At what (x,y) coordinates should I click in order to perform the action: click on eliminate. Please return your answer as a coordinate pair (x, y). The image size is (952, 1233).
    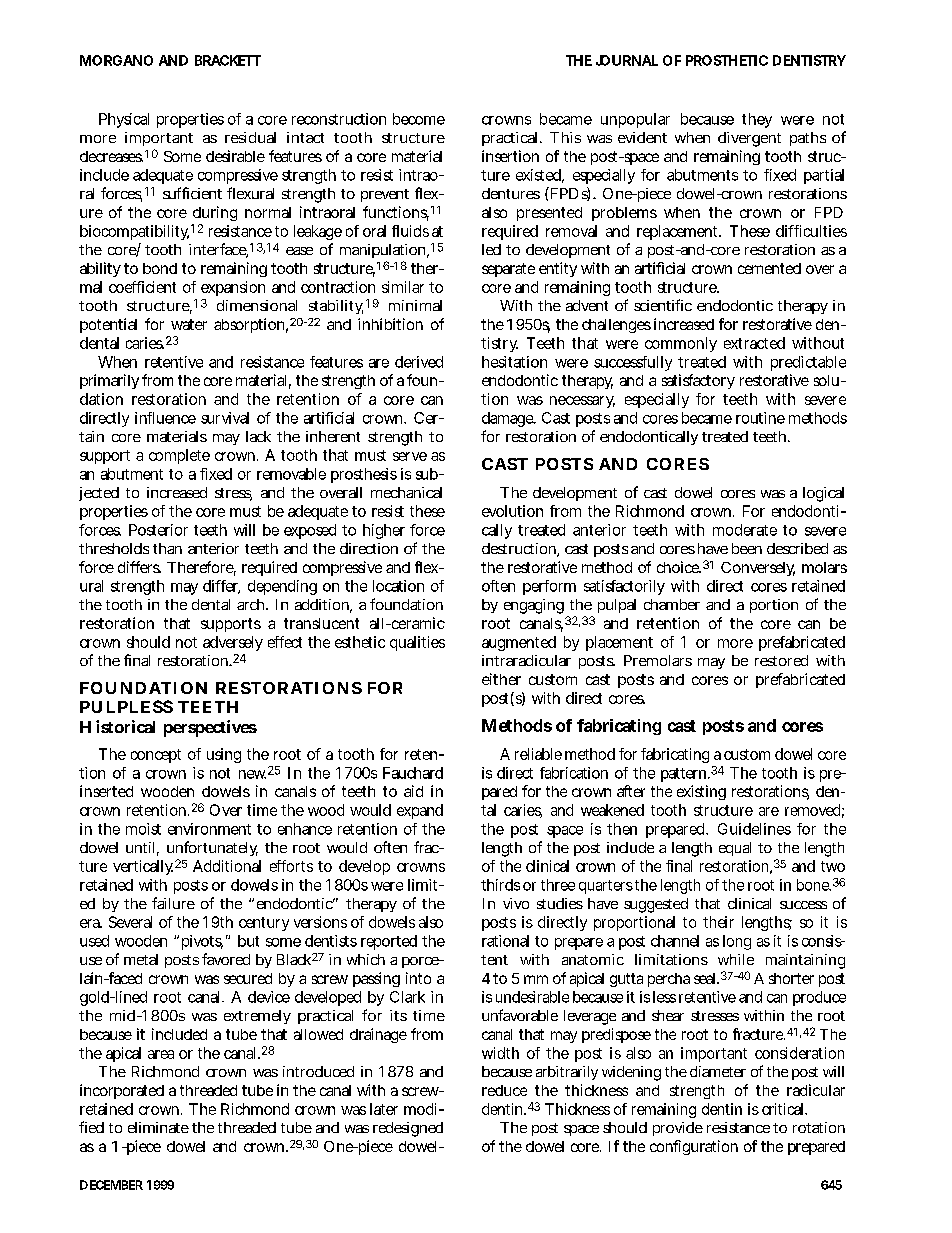
    Looking at the image, I should click on (158, 1127).
